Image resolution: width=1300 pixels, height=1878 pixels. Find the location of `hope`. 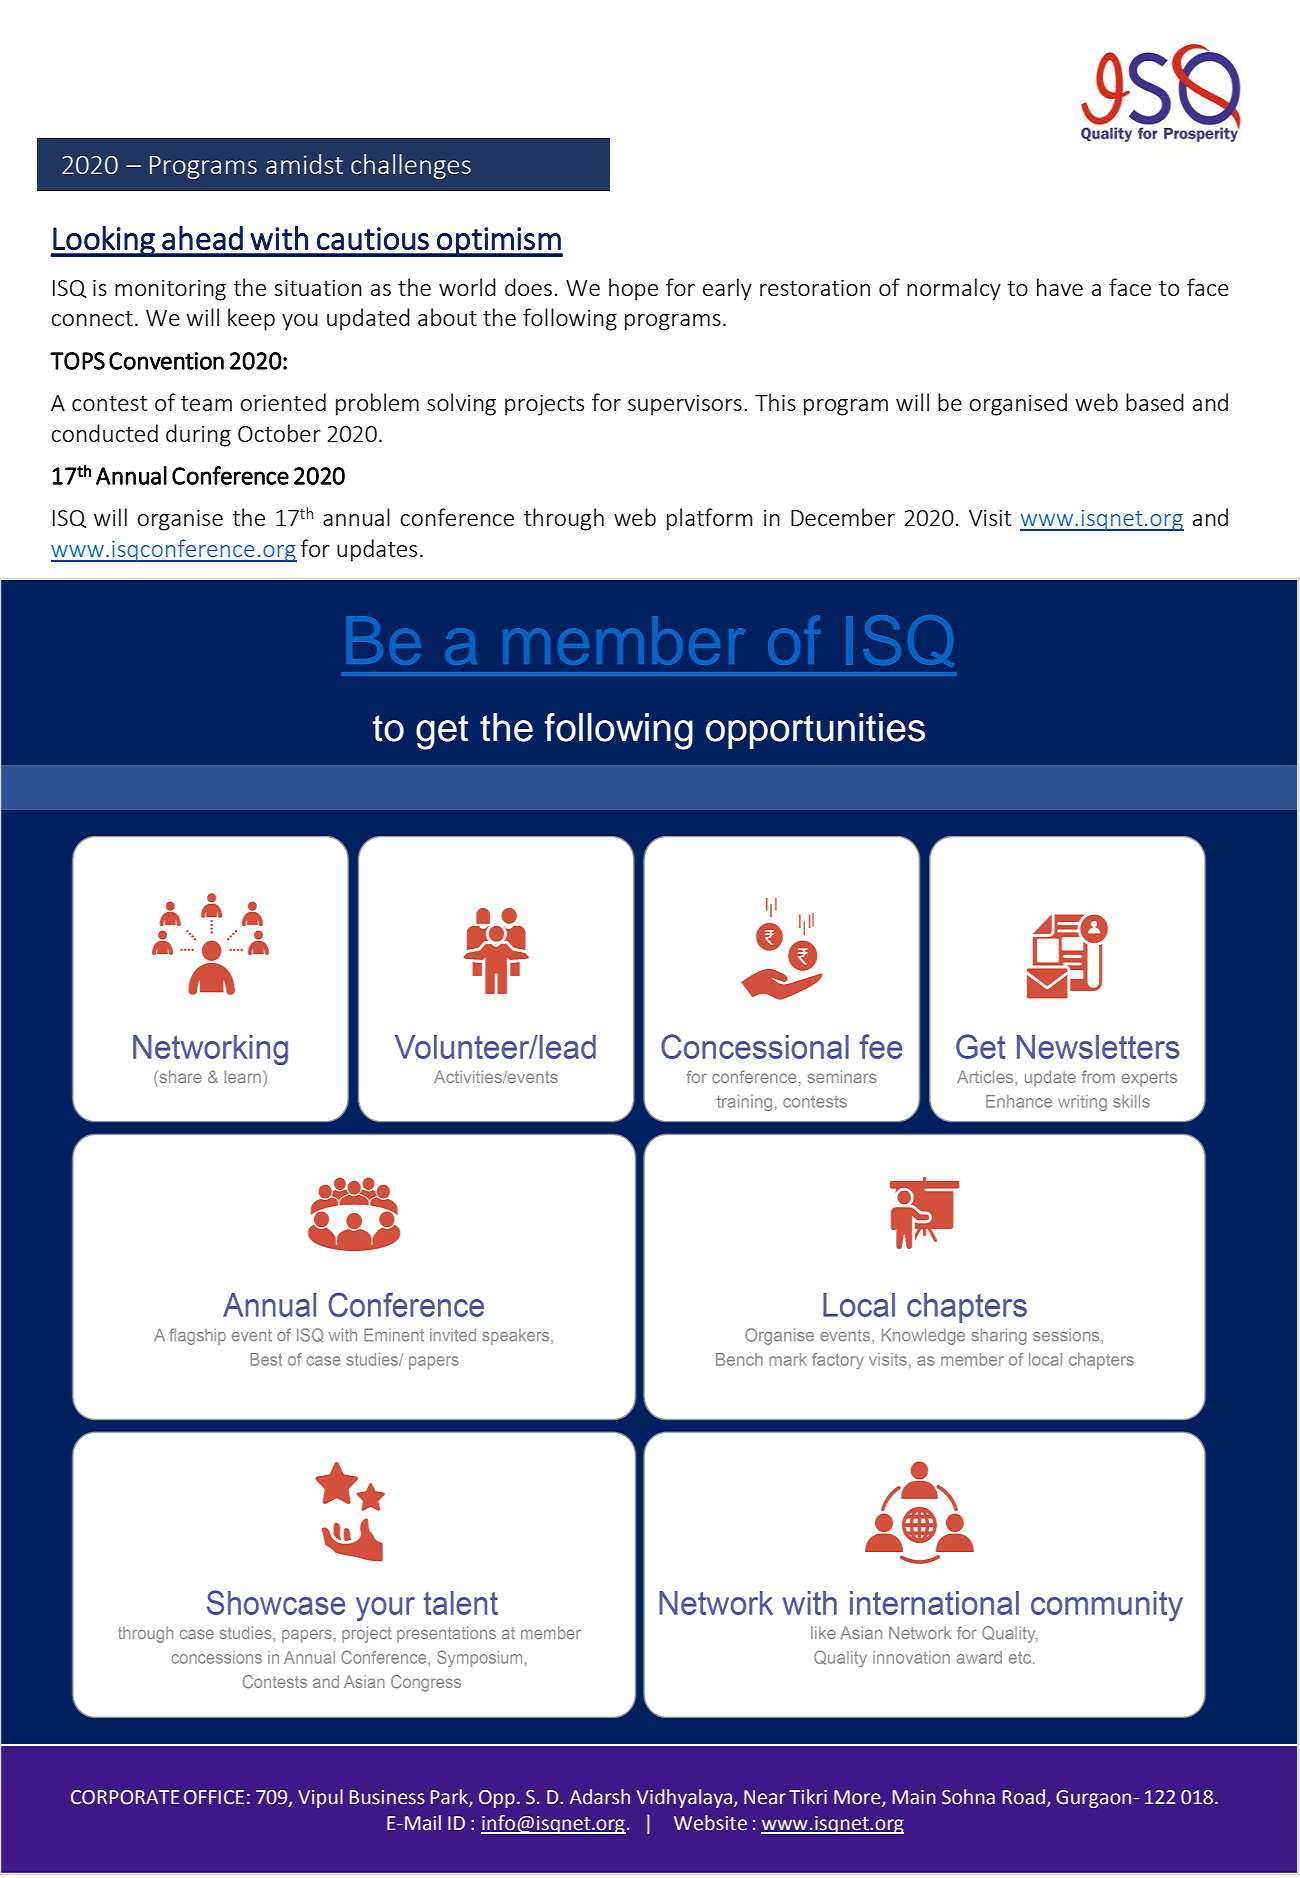

hope is located at coordinates (633, 289).
